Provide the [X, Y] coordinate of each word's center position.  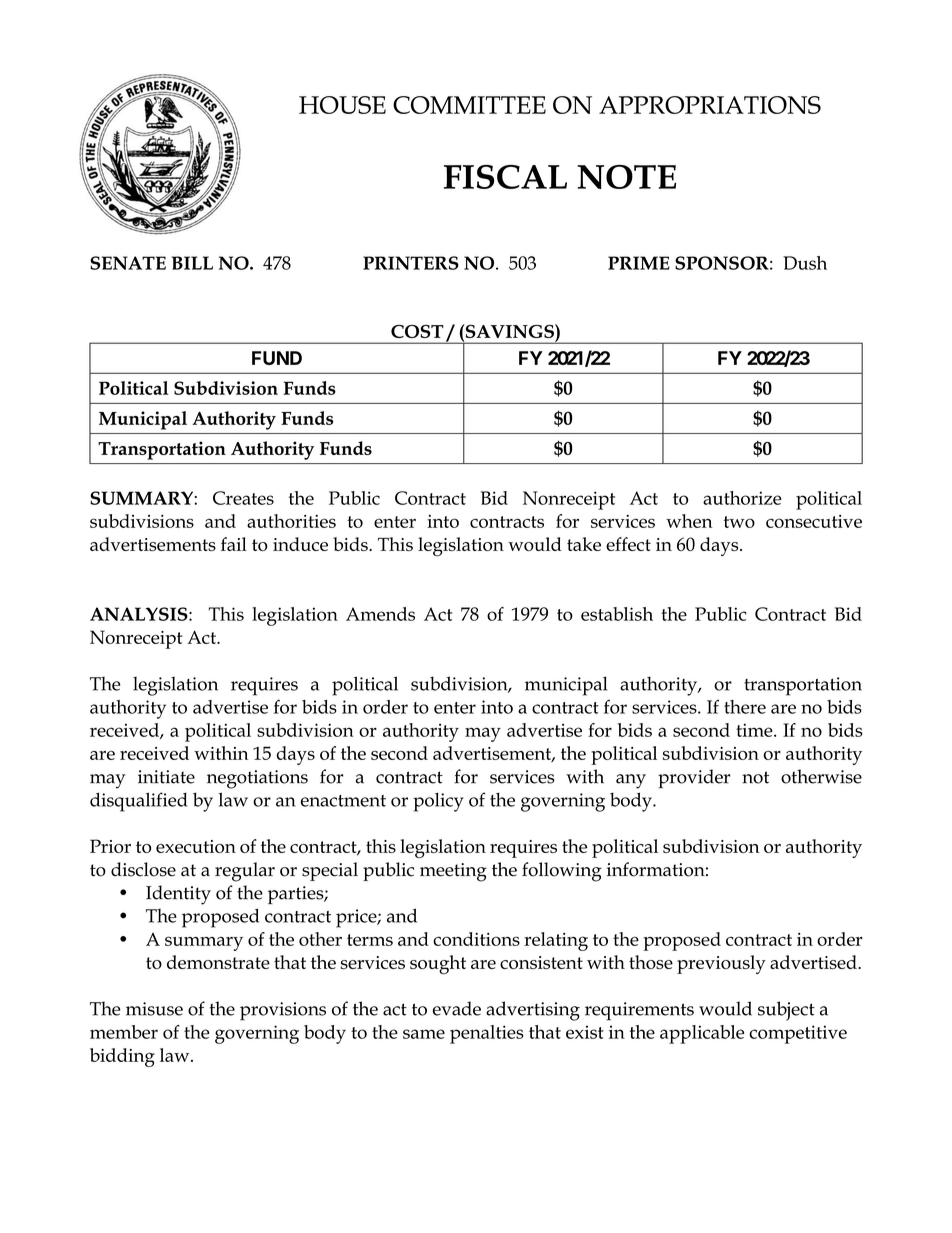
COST [417, 331]
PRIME [639, 263]
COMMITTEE [469, 105]
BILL [192, 263]
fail [234, 544]
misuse [154, 1009]
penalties [487, 1034]
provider [694, 778]
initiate [166, 777]
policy [438, 802]
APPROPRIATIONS [710, 105]
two [739, 522]
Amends [380, 614]
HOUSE [342, 105]
